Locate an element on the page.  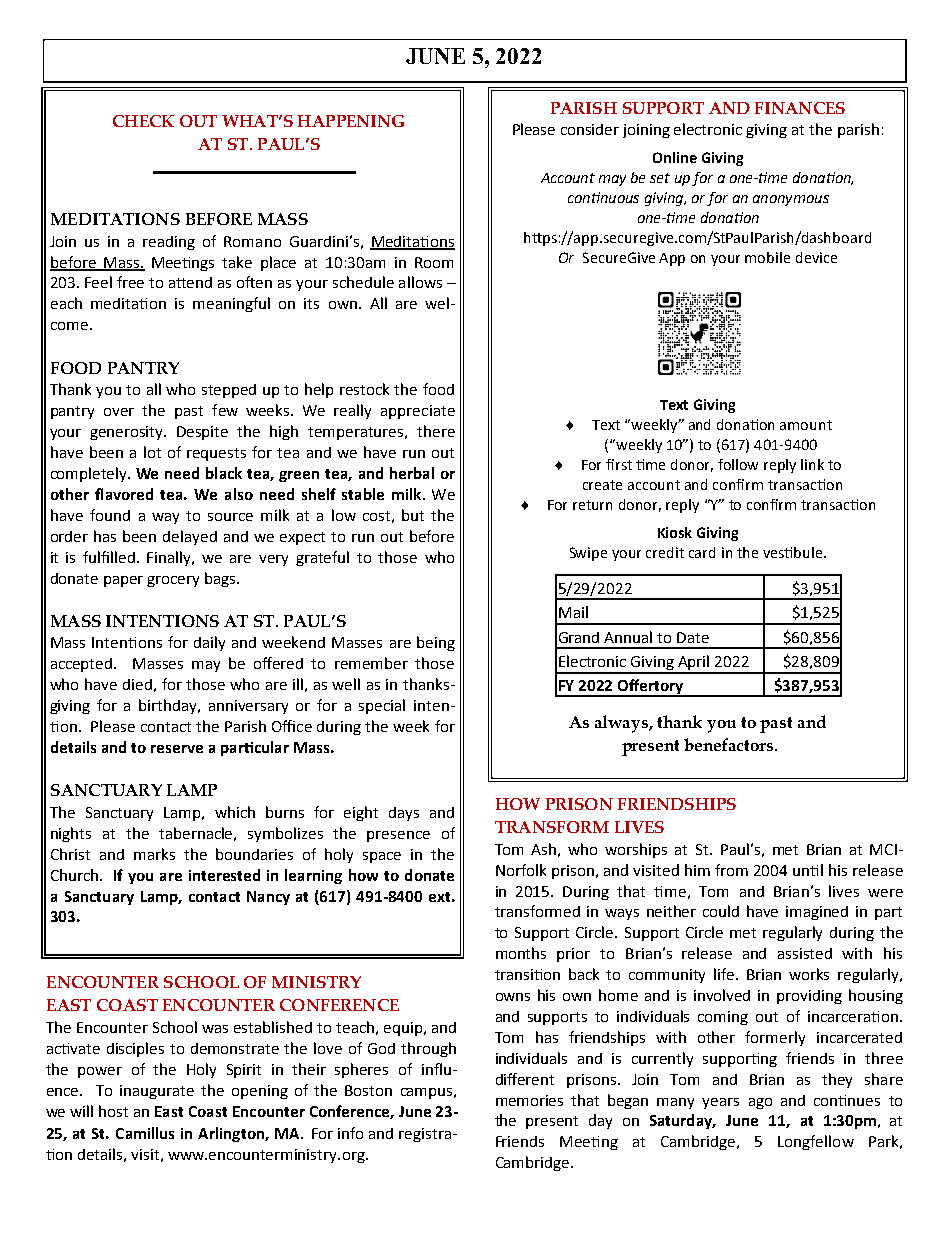
CHECK is located at coordinates (143, 121).
